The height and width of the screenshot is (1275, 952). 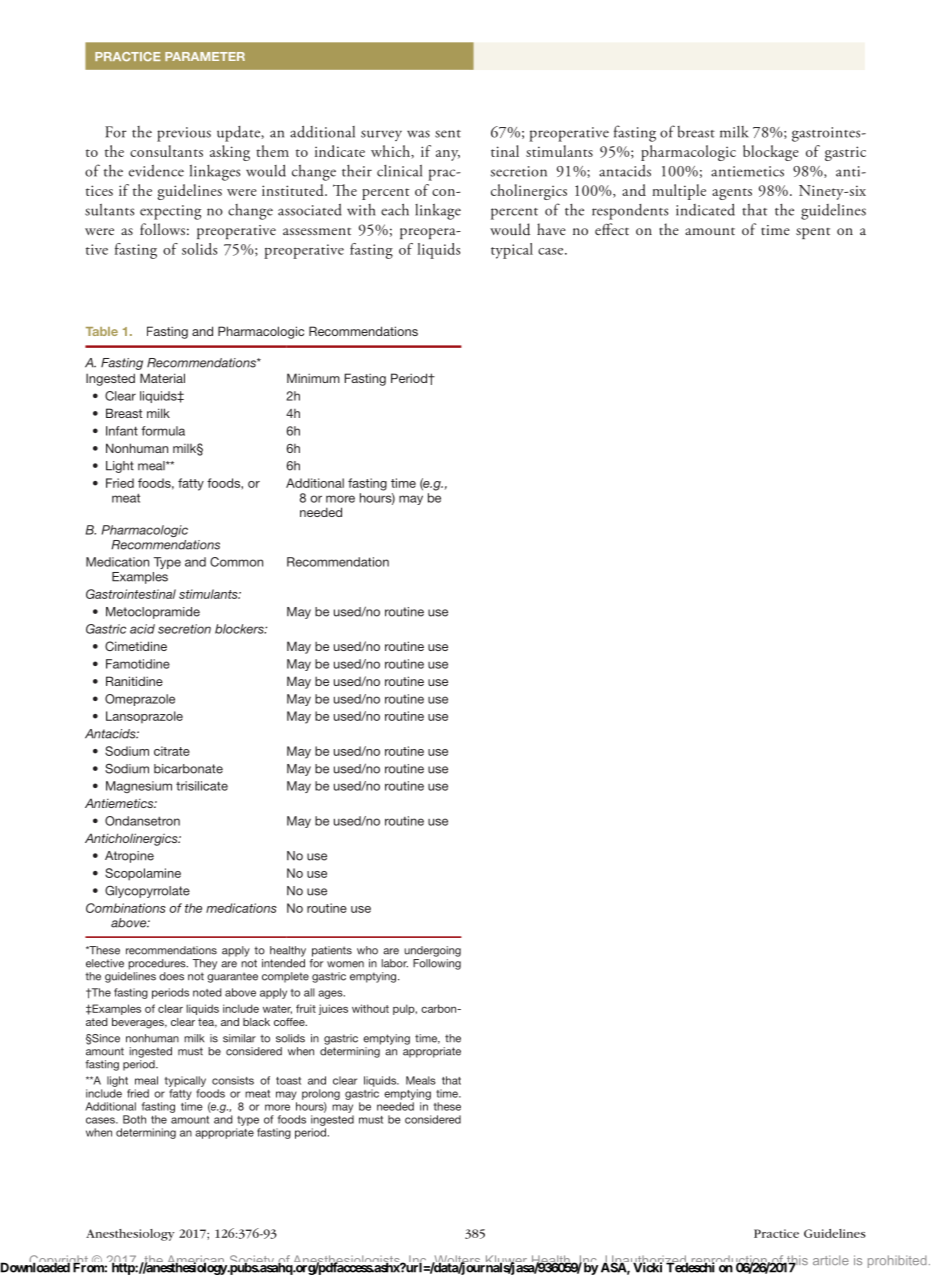 I want to click on Common, so click(x=236, y=562).
